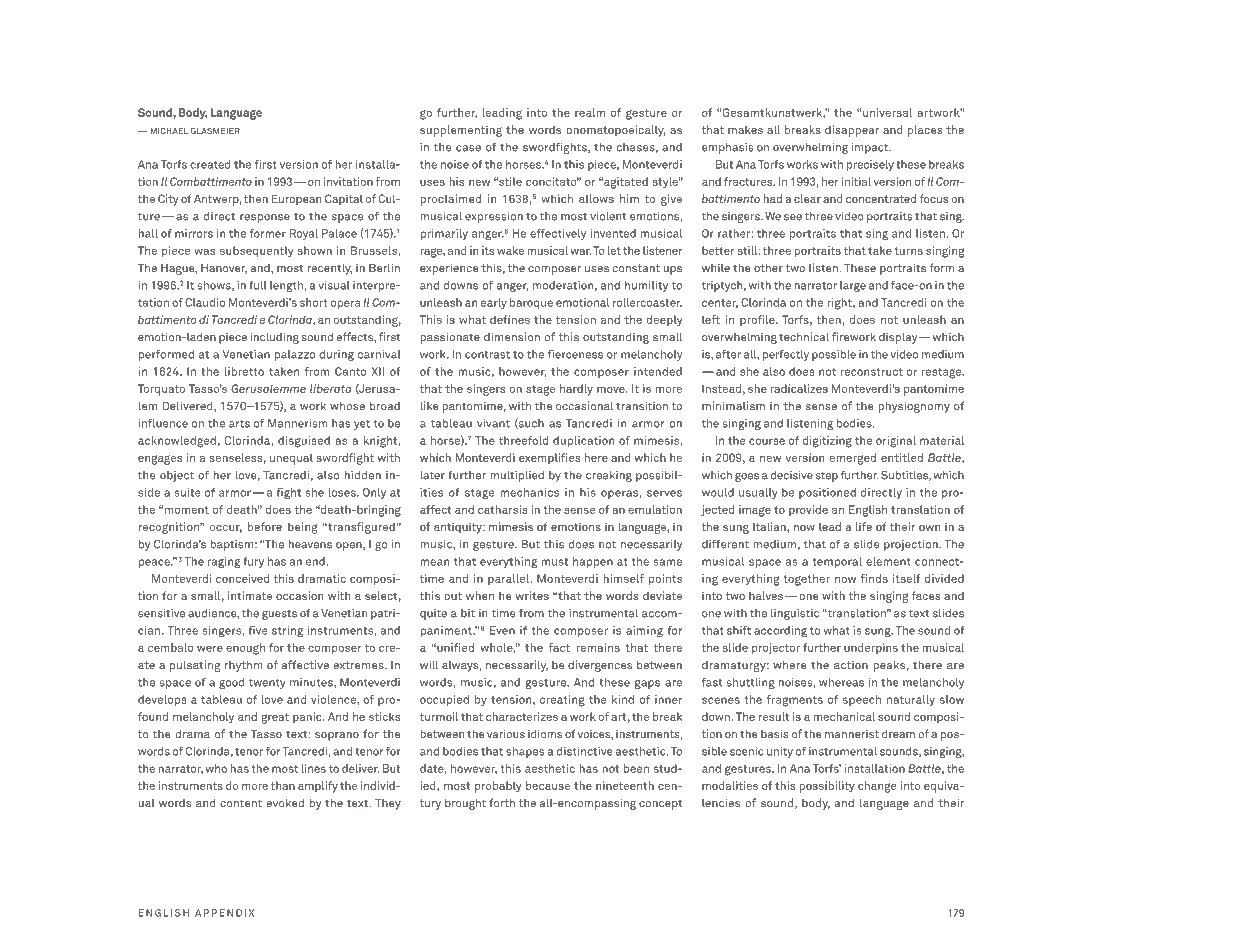 This screenshot has height=952, width=1240. Describe the element at coordinates (169, 131) in the screenshot. I see `MICHAEL` at that location.
